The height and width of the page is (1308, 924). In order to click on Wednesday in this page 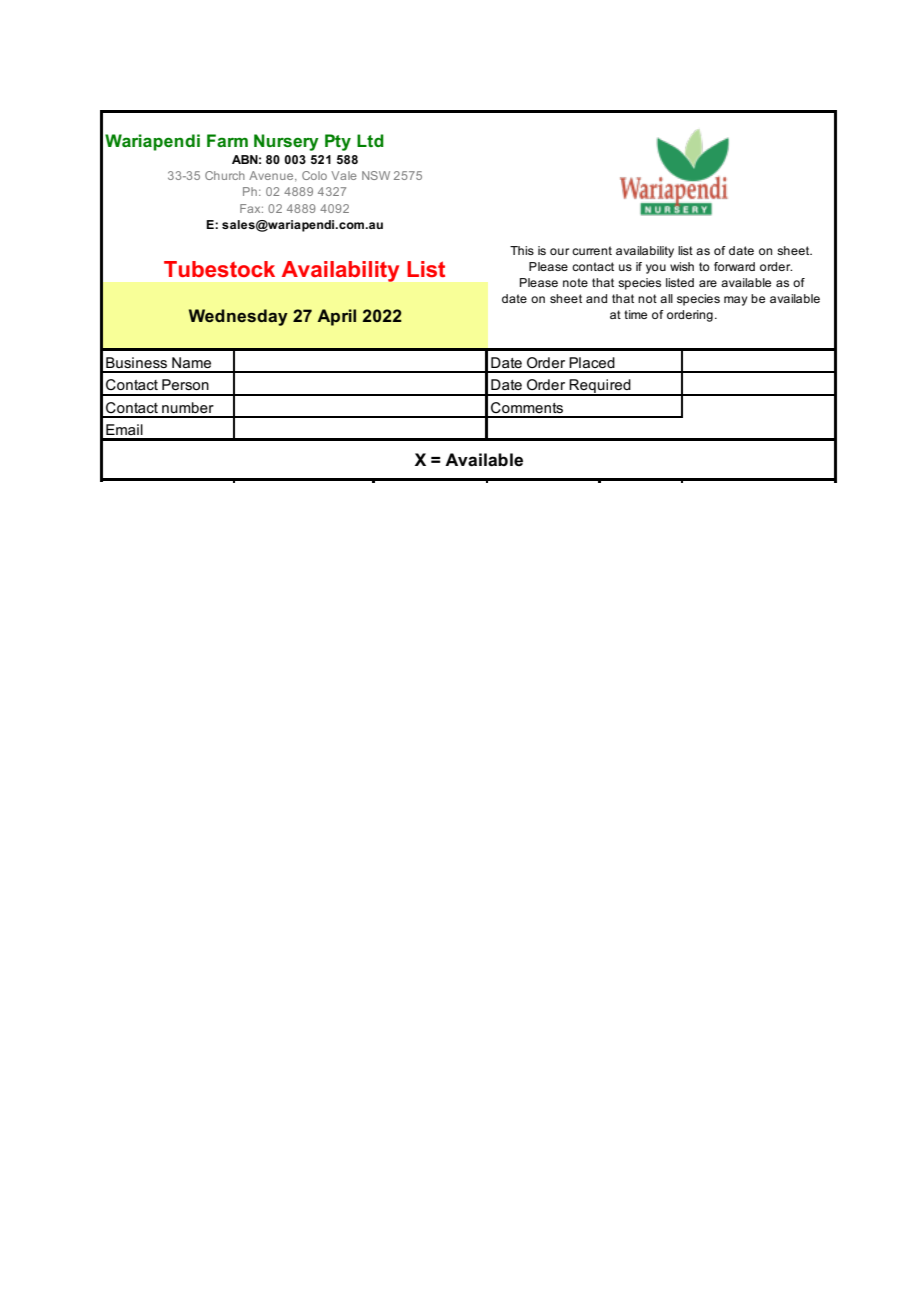, I will do `click(238, 317)`.
